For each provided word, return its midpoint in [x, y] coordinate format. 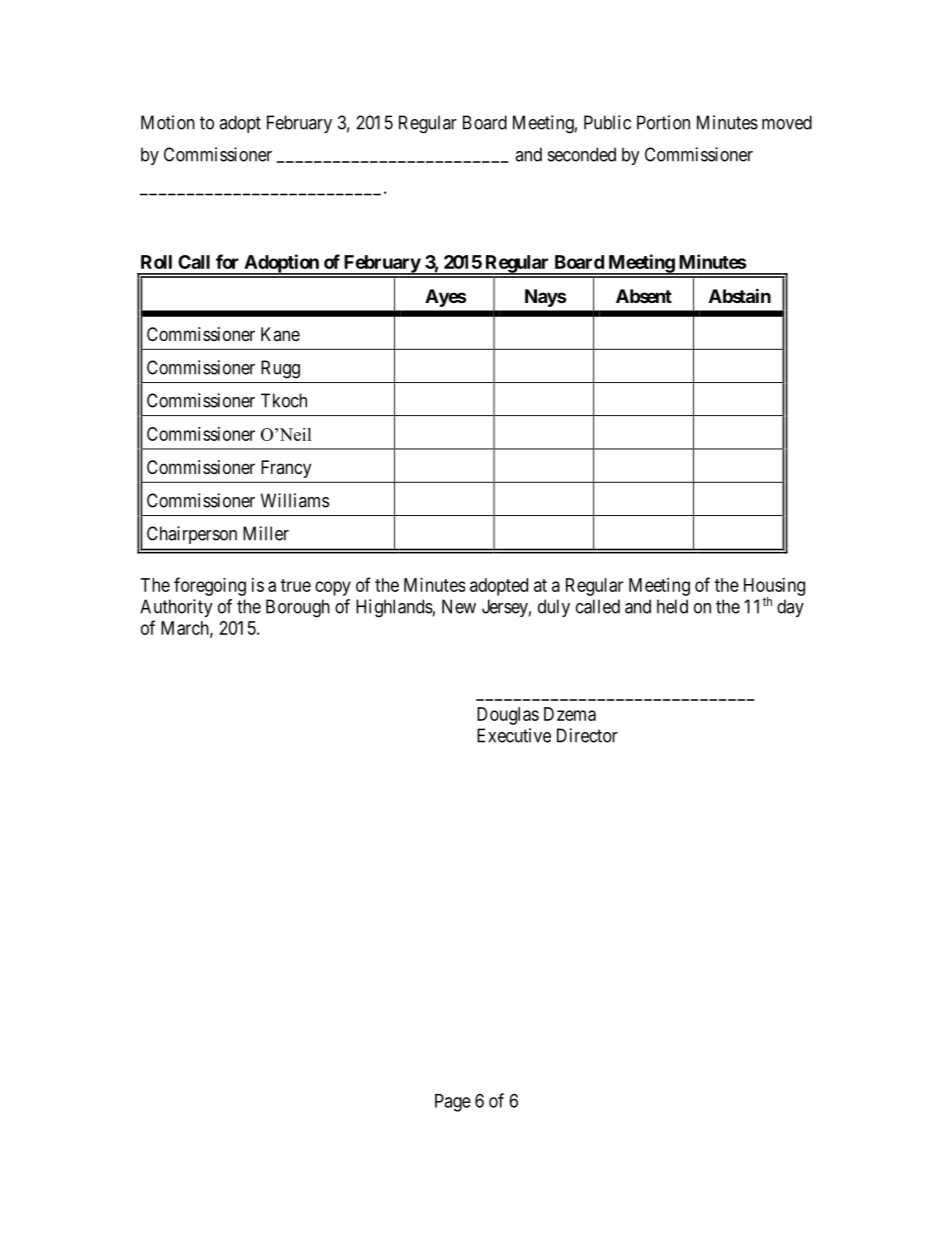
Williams [295, 500]
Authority [176, 608]
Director [587, 735]
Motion [168, 122]
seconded [582, 154]
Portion [663, 122]
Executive [514, 735]
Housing [774, 588]
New [459, 606]
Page [453, 1103]
